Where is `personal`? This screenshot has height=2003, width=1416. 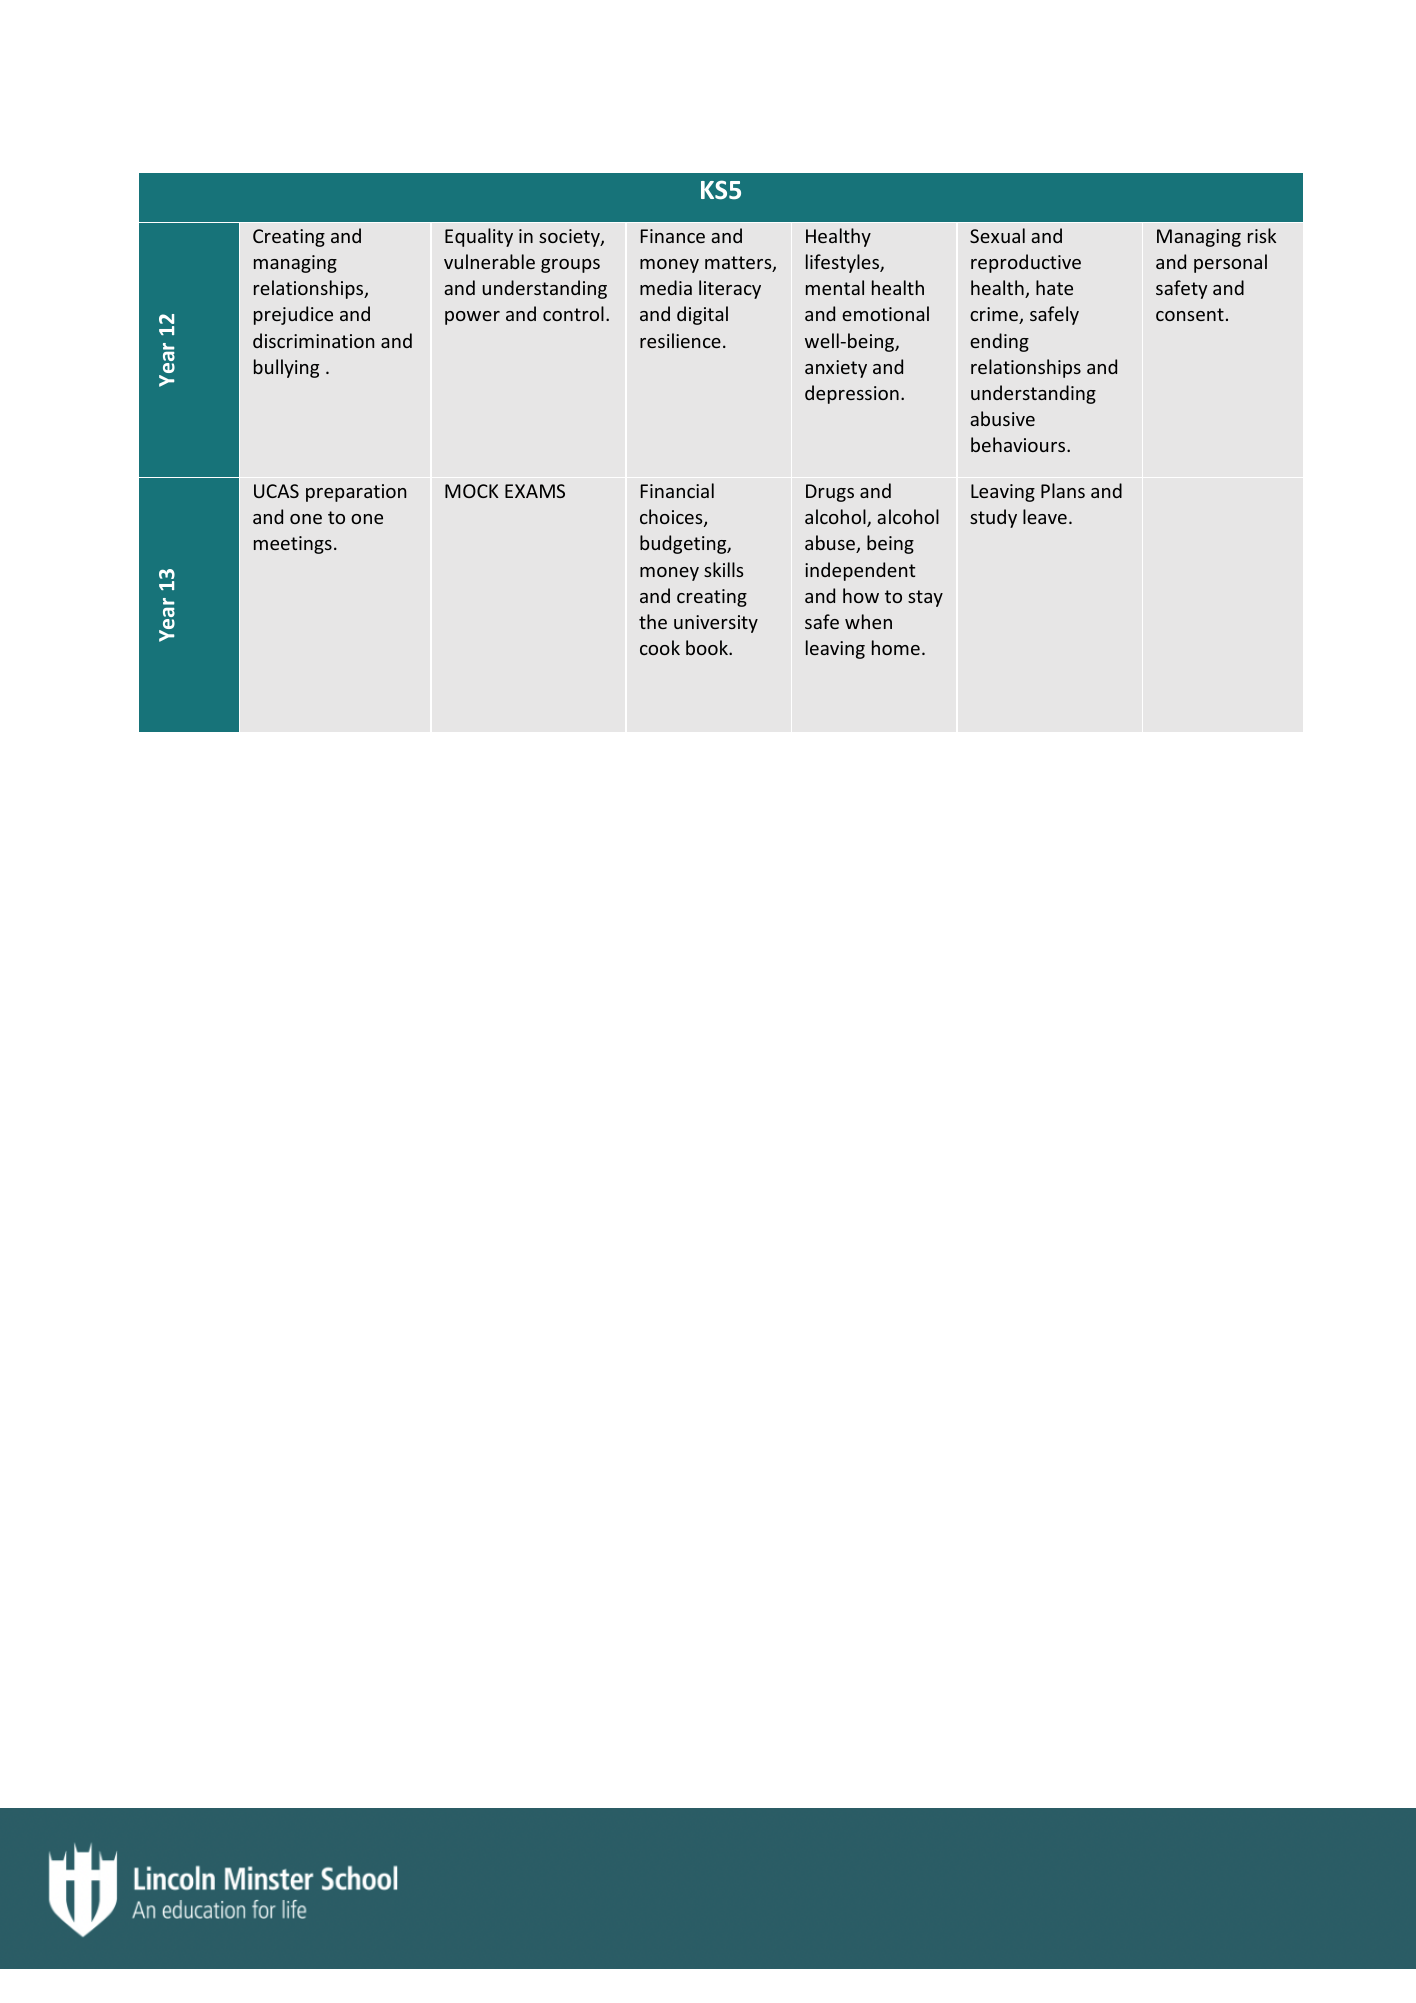
personal is located at coordinates (1230, 263).
